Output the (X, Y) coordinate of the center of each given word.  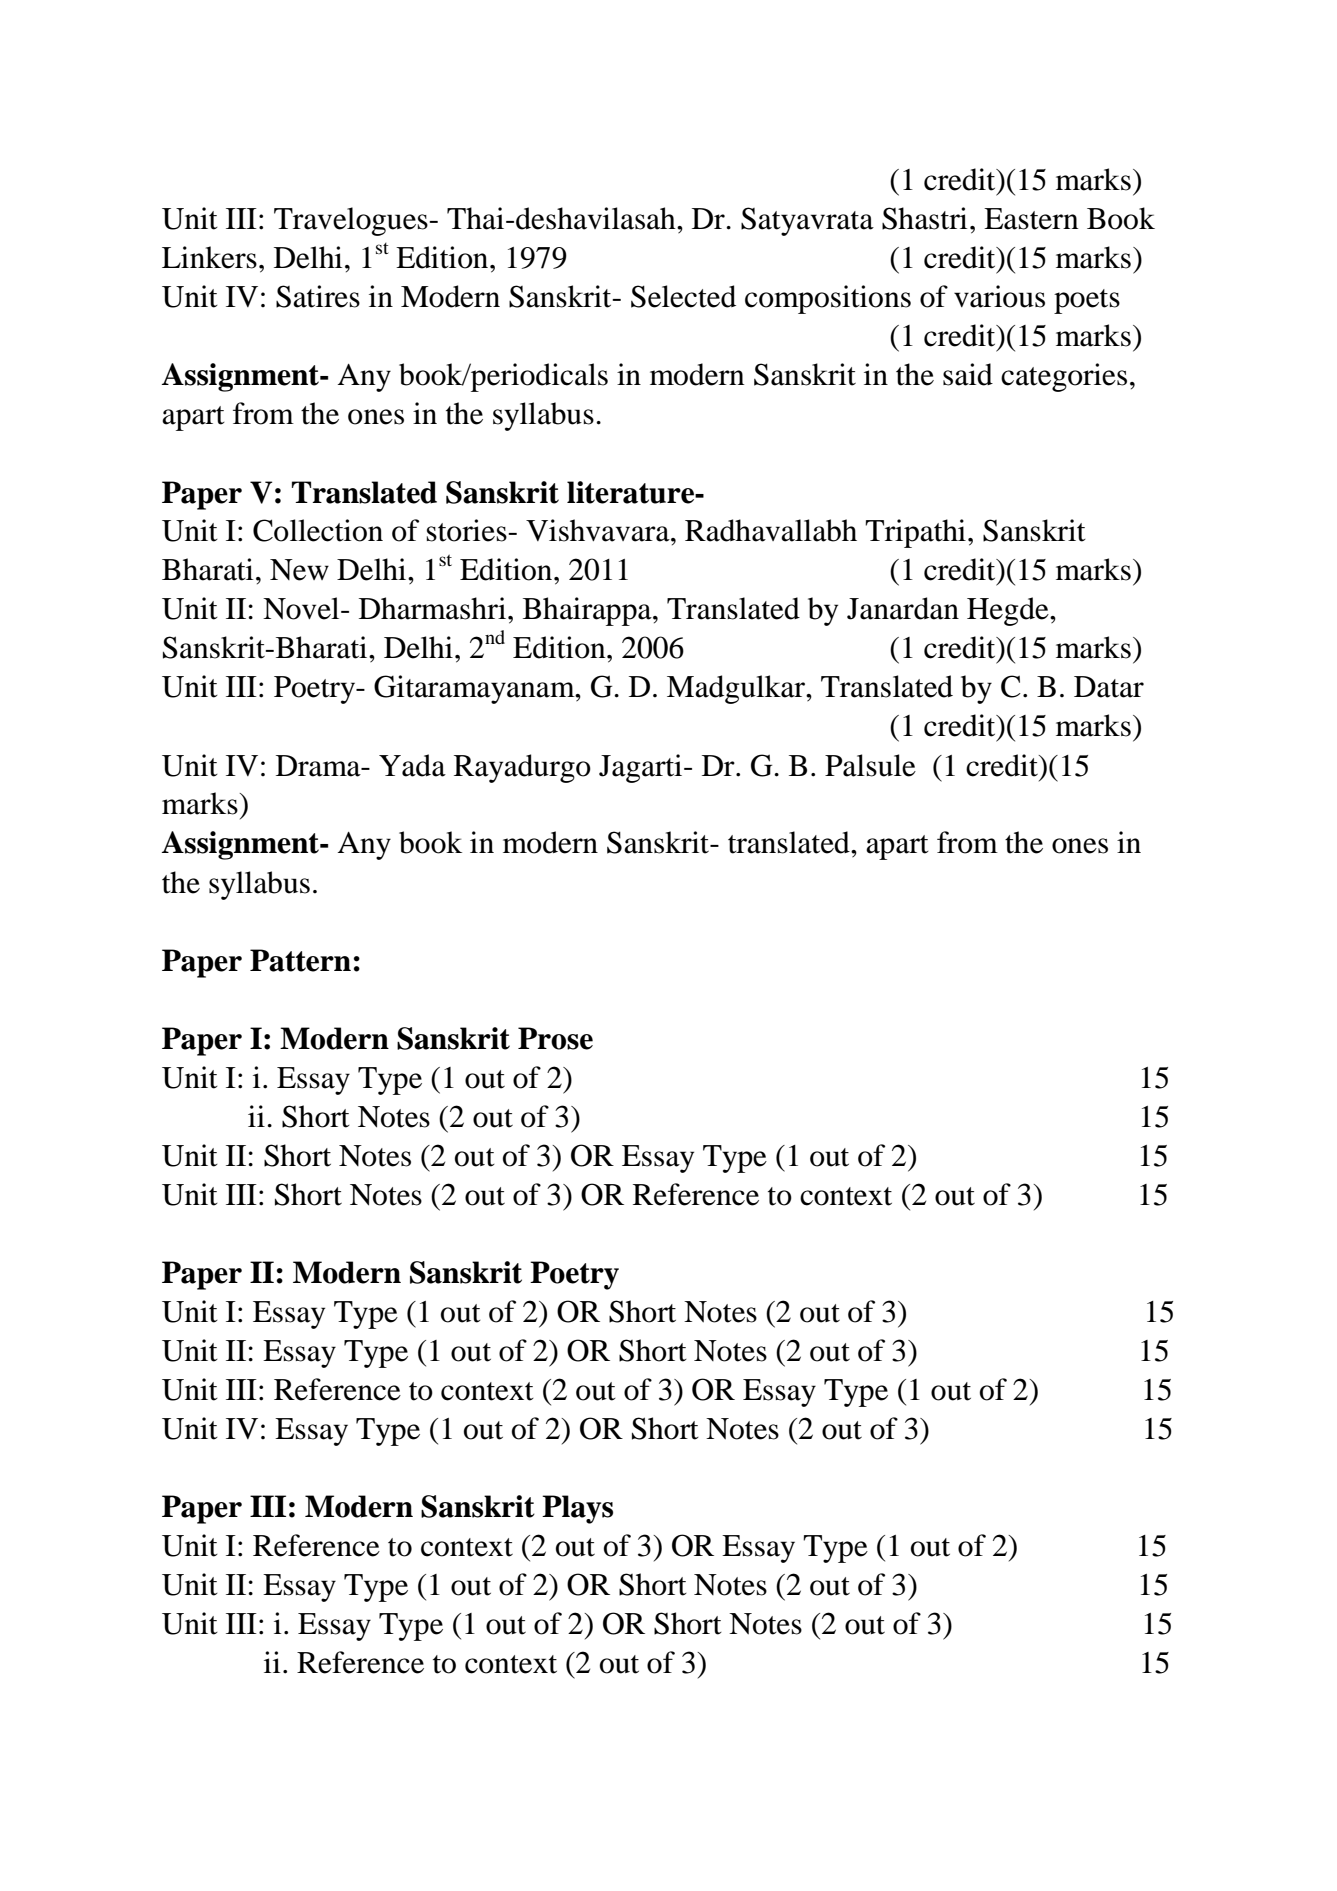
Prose (555, 1038)
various (999, 296)
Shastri (924, 218)
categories (1064, 377)
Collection (318, 530)
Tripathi (915, 533)
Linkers (209, 257)
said (968, 374)
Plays (577, 1509)
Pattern (300, 960)
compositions (828, 299)
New (299, 570)
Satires (318, 296)
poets (1087, 301)
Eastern (1031, 219)
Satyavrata (807, 221)
